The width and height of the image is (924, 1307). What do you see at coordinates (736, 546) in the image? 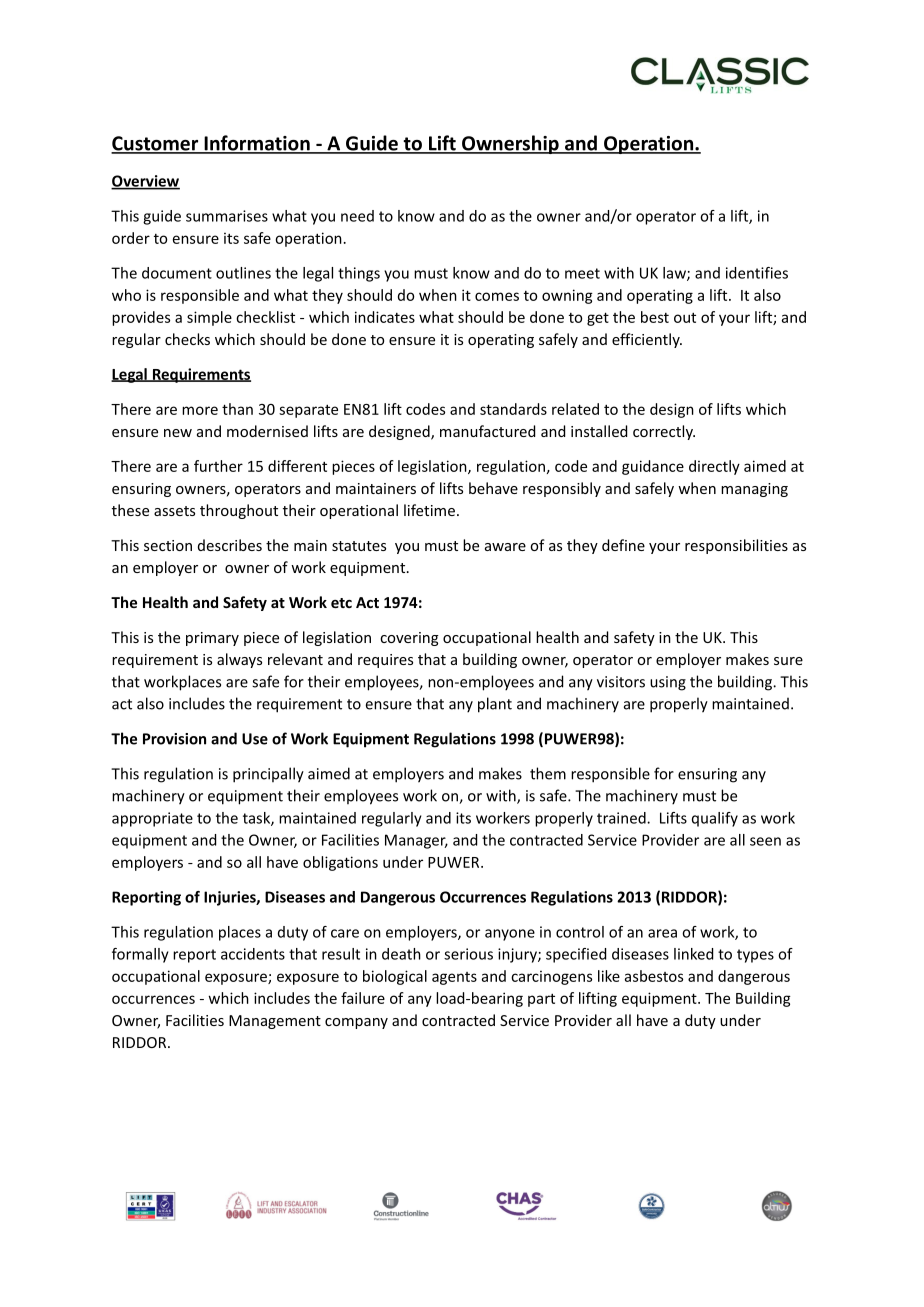
I see `responsibilities` at bounding box center [736, 546].
